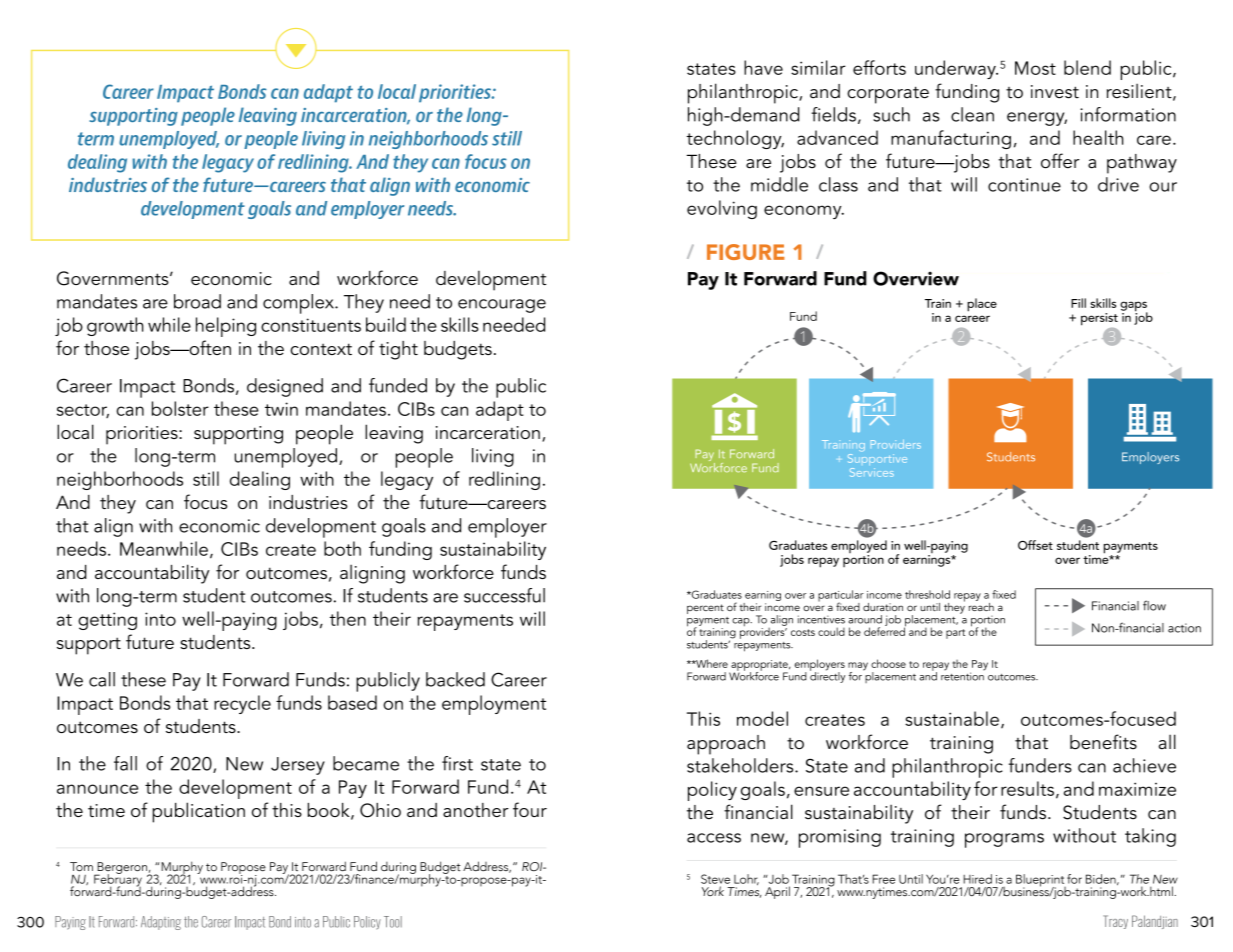 The image size is (1233, 952). Describe the element at coordinates (1078, 303) in the document. I see `Fill` at that location.
